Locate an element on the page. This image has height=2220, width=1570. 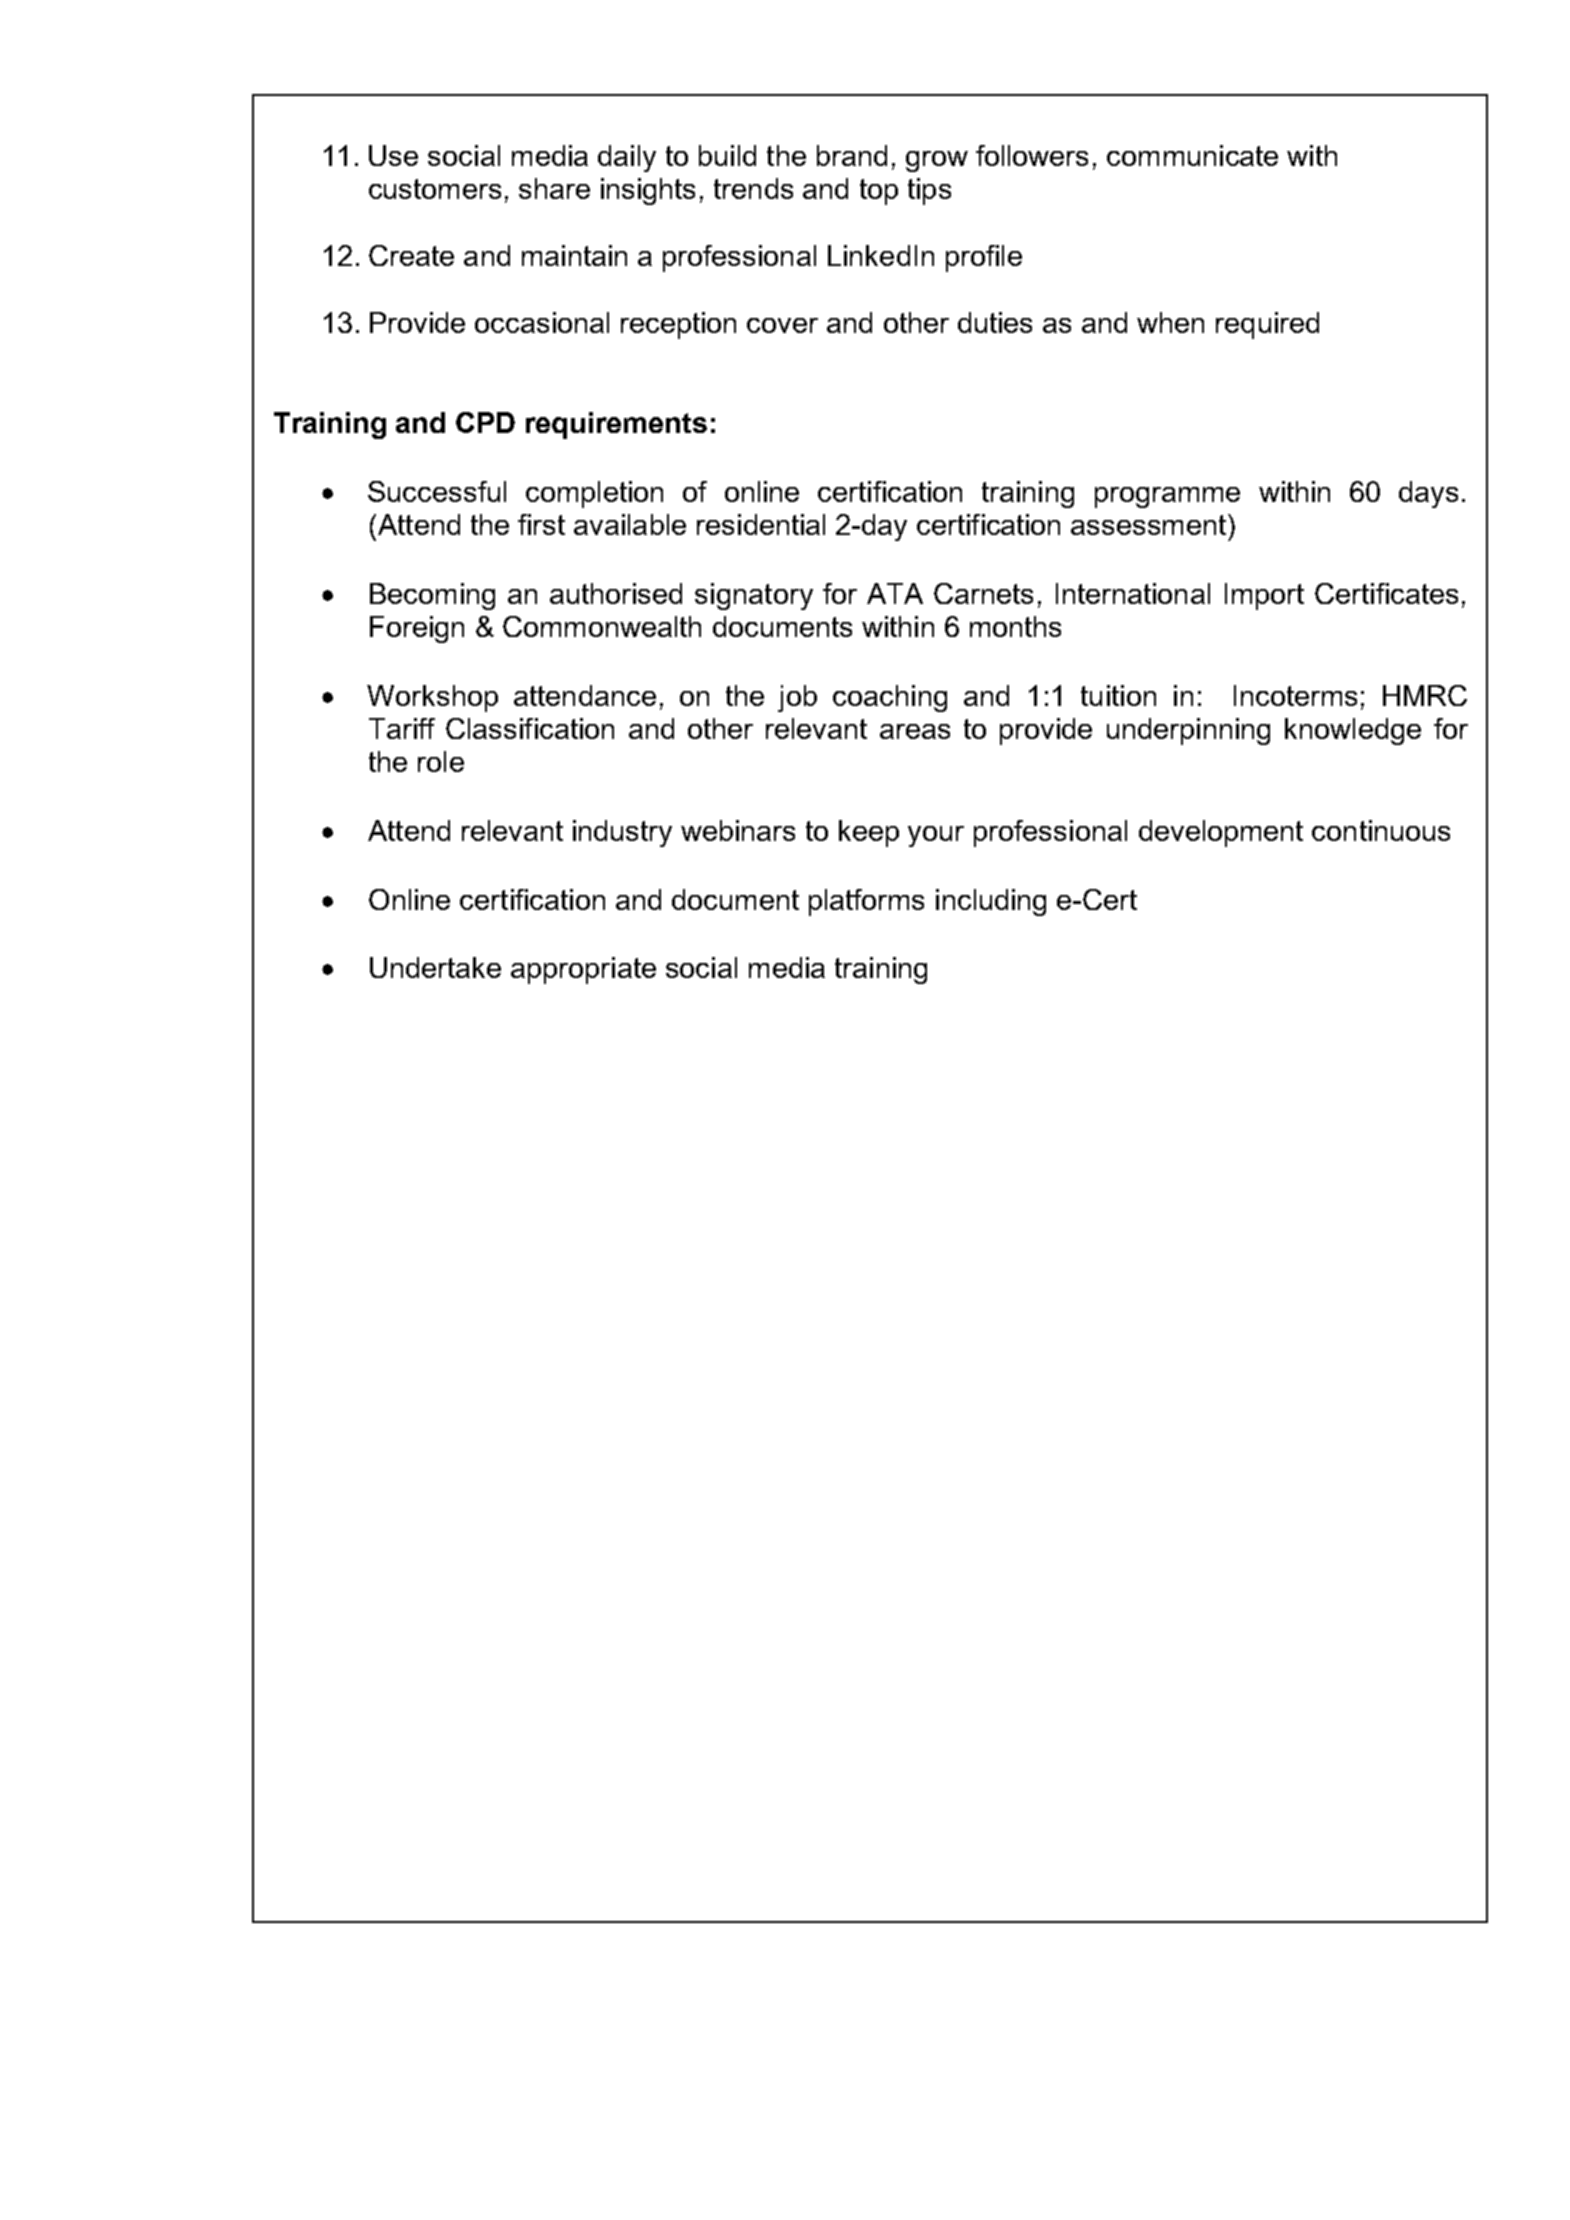
tips is located at coordinates (929, 191).
